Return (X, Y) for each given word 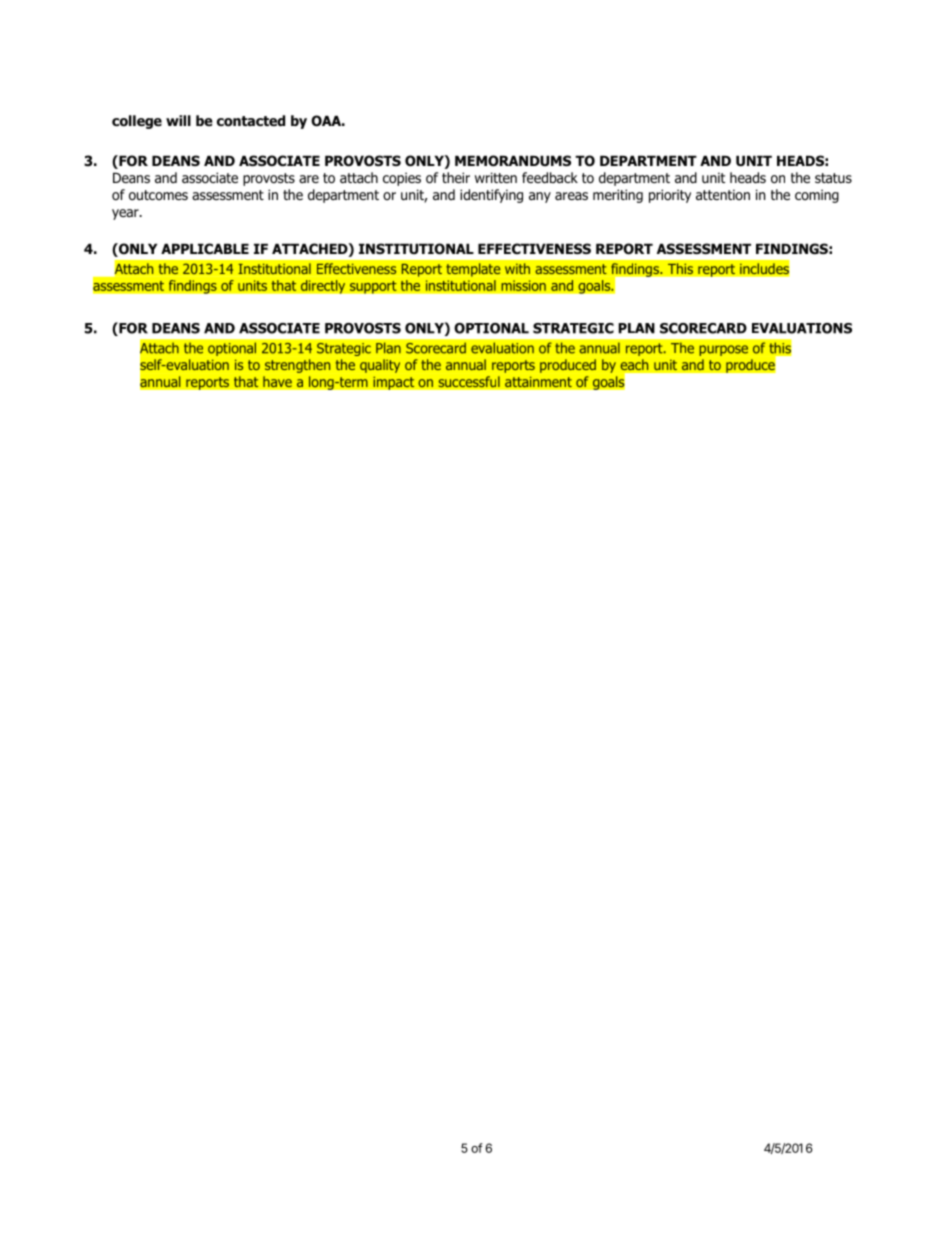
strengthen (297, 366)
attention (723, 194)
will (178, 120)
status (833, 178)
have (277, 382)
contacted (251, 121)
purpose (723, 350)
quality (380, 366)
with (517, 268)
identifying (491, 196)
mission (523, 285)
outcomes (158, 195)
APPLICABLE (205, 249)
